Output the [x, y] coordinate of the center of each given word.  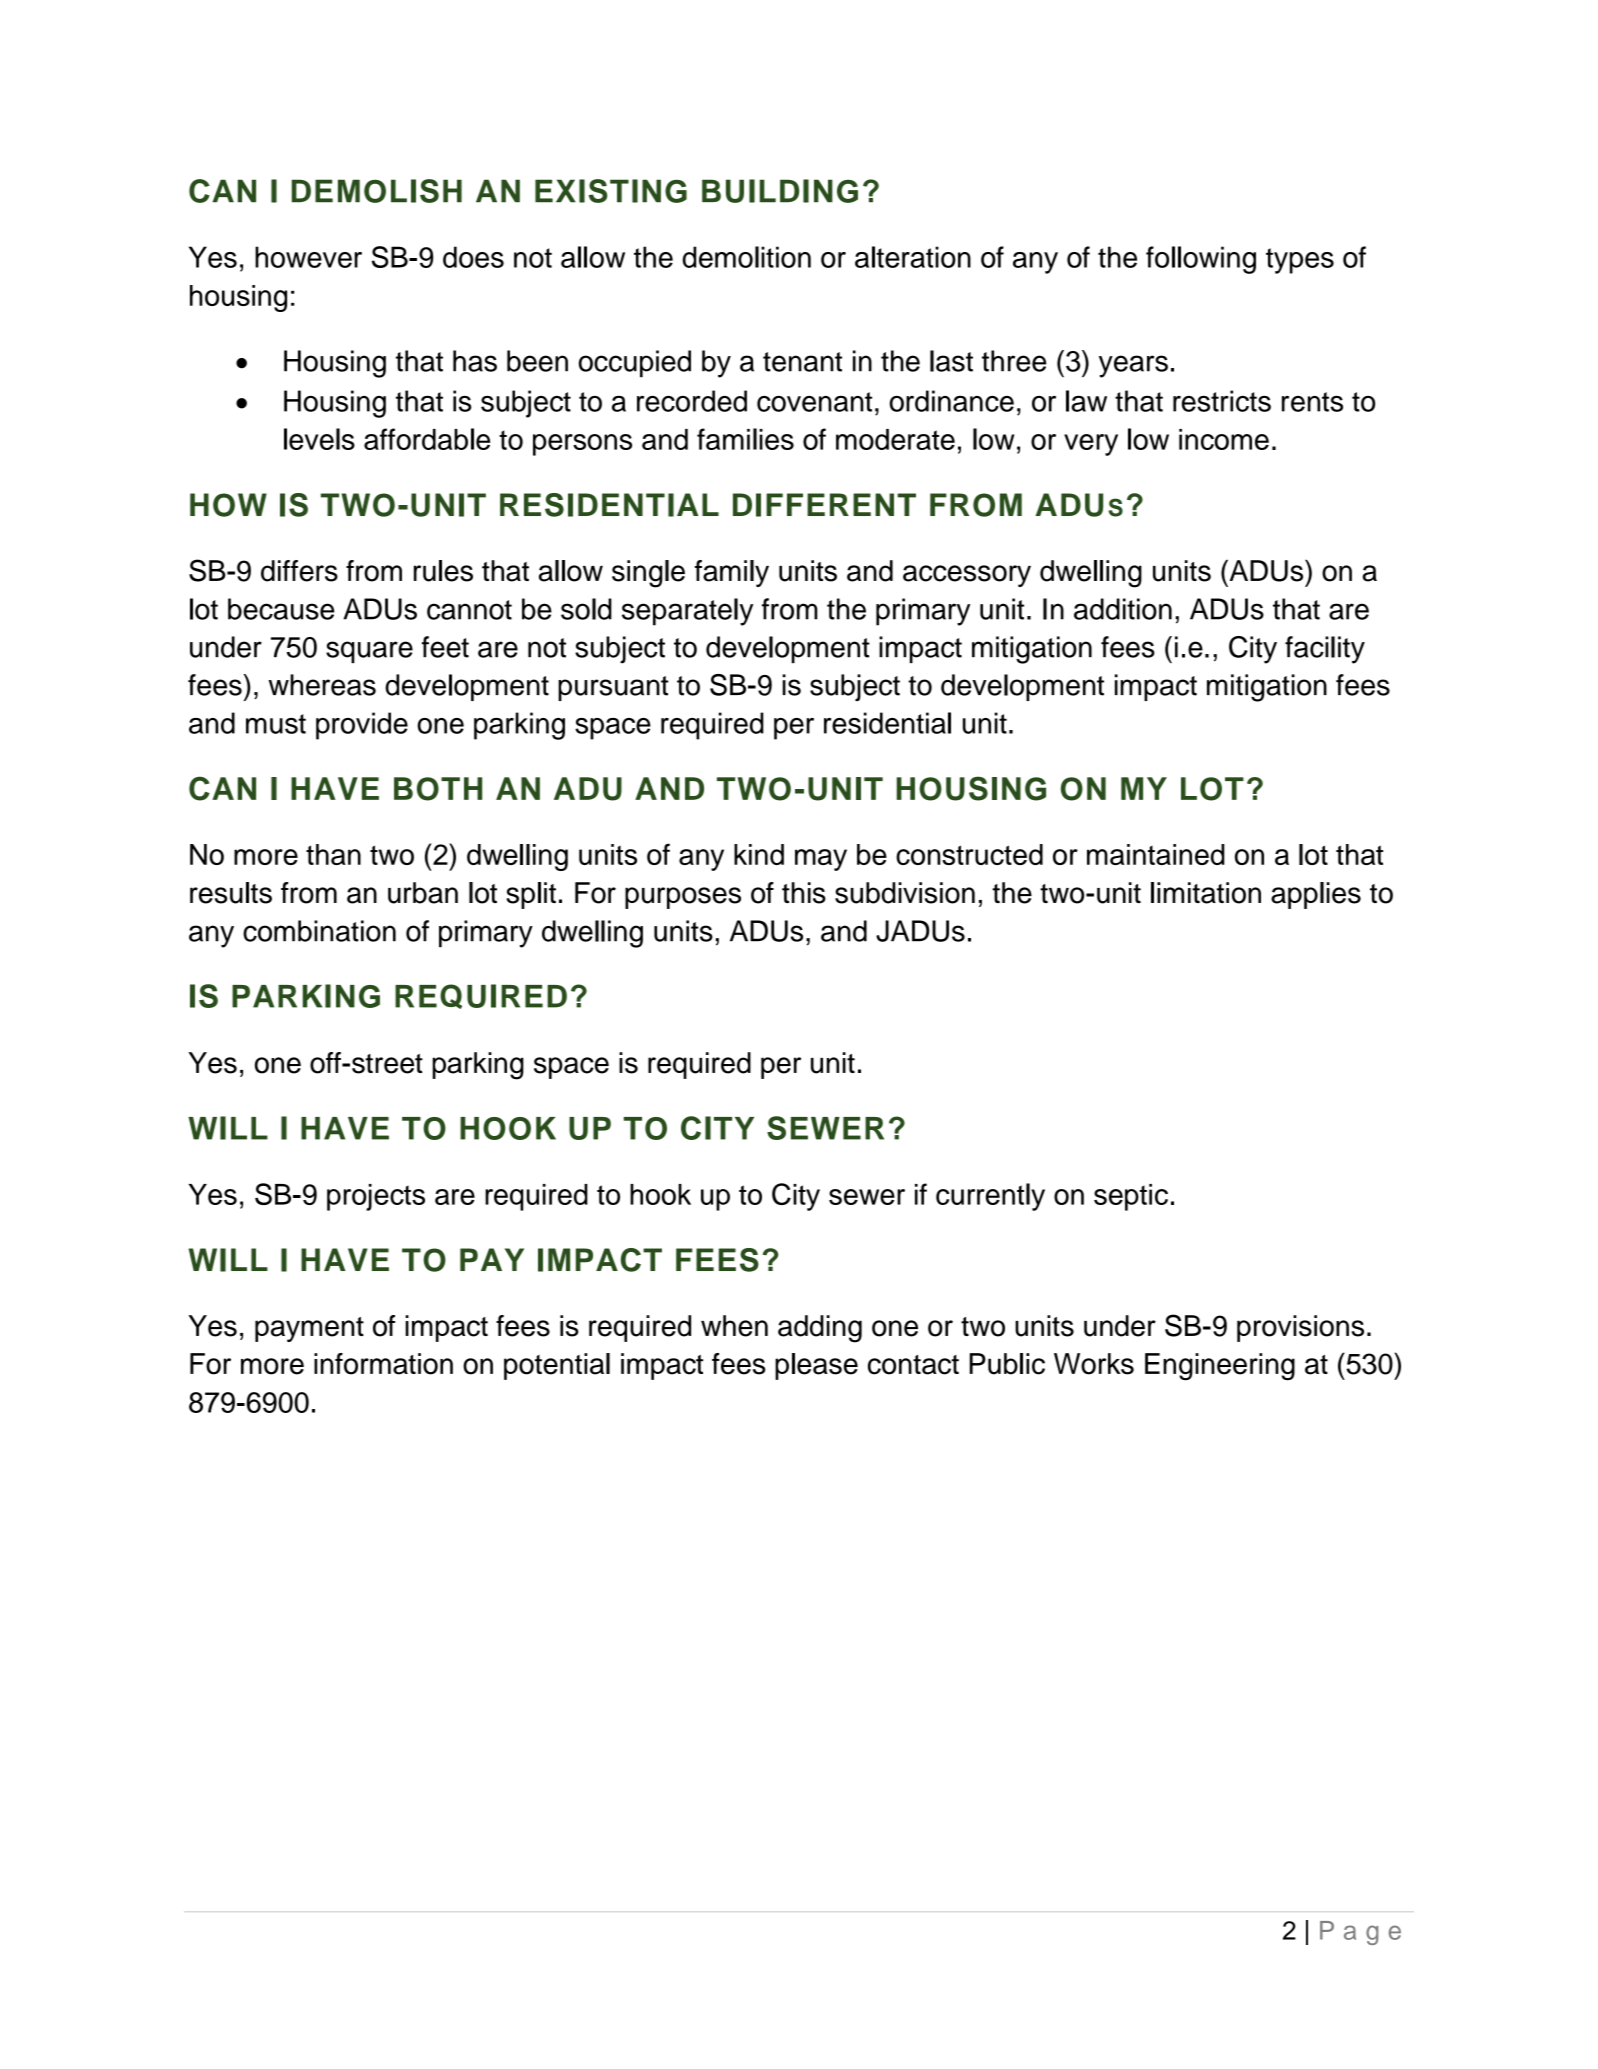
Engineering [1220, 1367]
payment [309, 1329]
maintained [1156, 854]
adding [820, 1329]
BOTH [438, 789]
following [1201, 260]
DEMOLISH [377, 191]
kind [759, 854]
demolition [747, 257]
